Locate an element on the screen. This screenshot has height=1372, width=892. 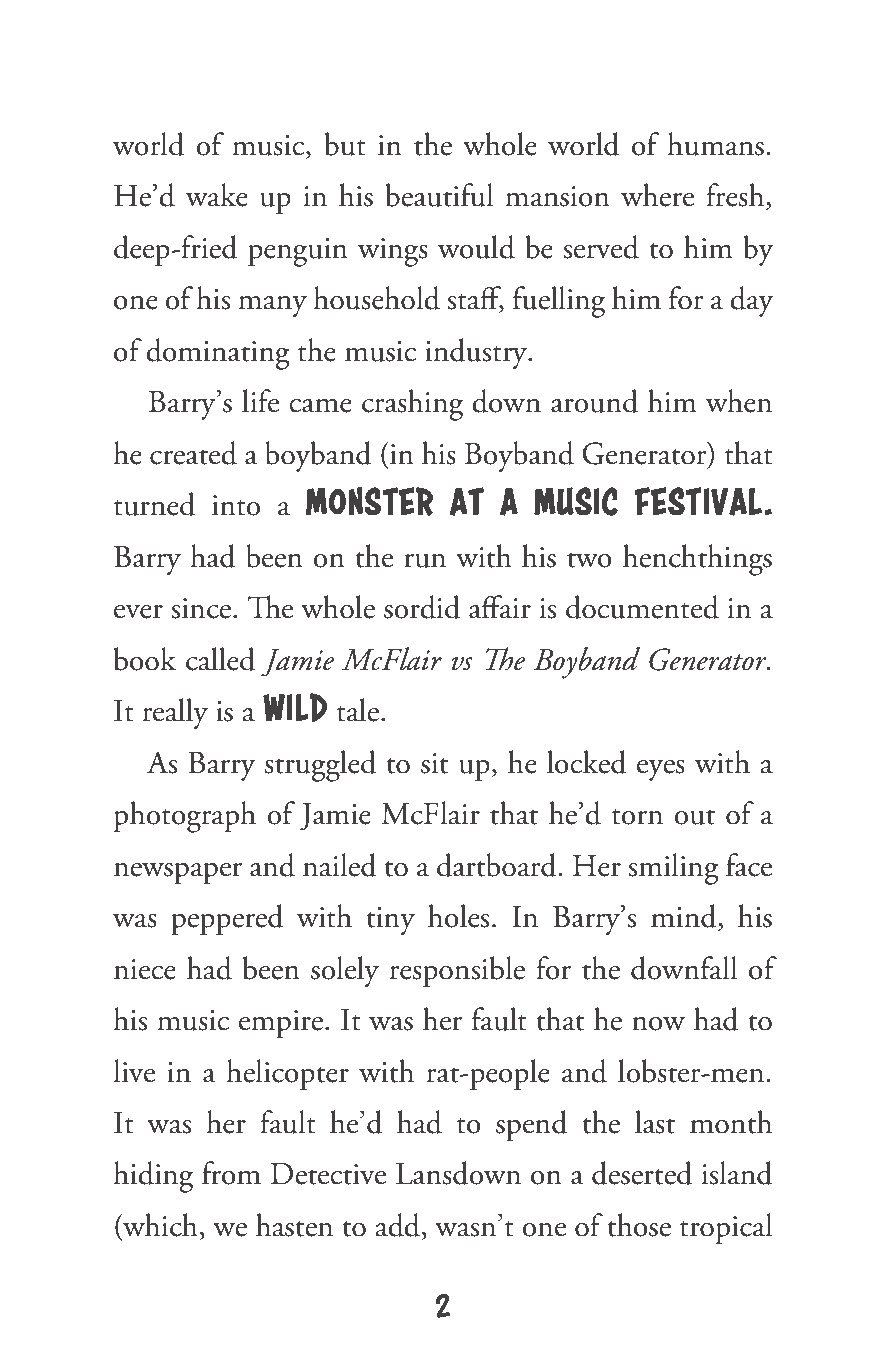
peppered is located at coordinates (227, 919).
